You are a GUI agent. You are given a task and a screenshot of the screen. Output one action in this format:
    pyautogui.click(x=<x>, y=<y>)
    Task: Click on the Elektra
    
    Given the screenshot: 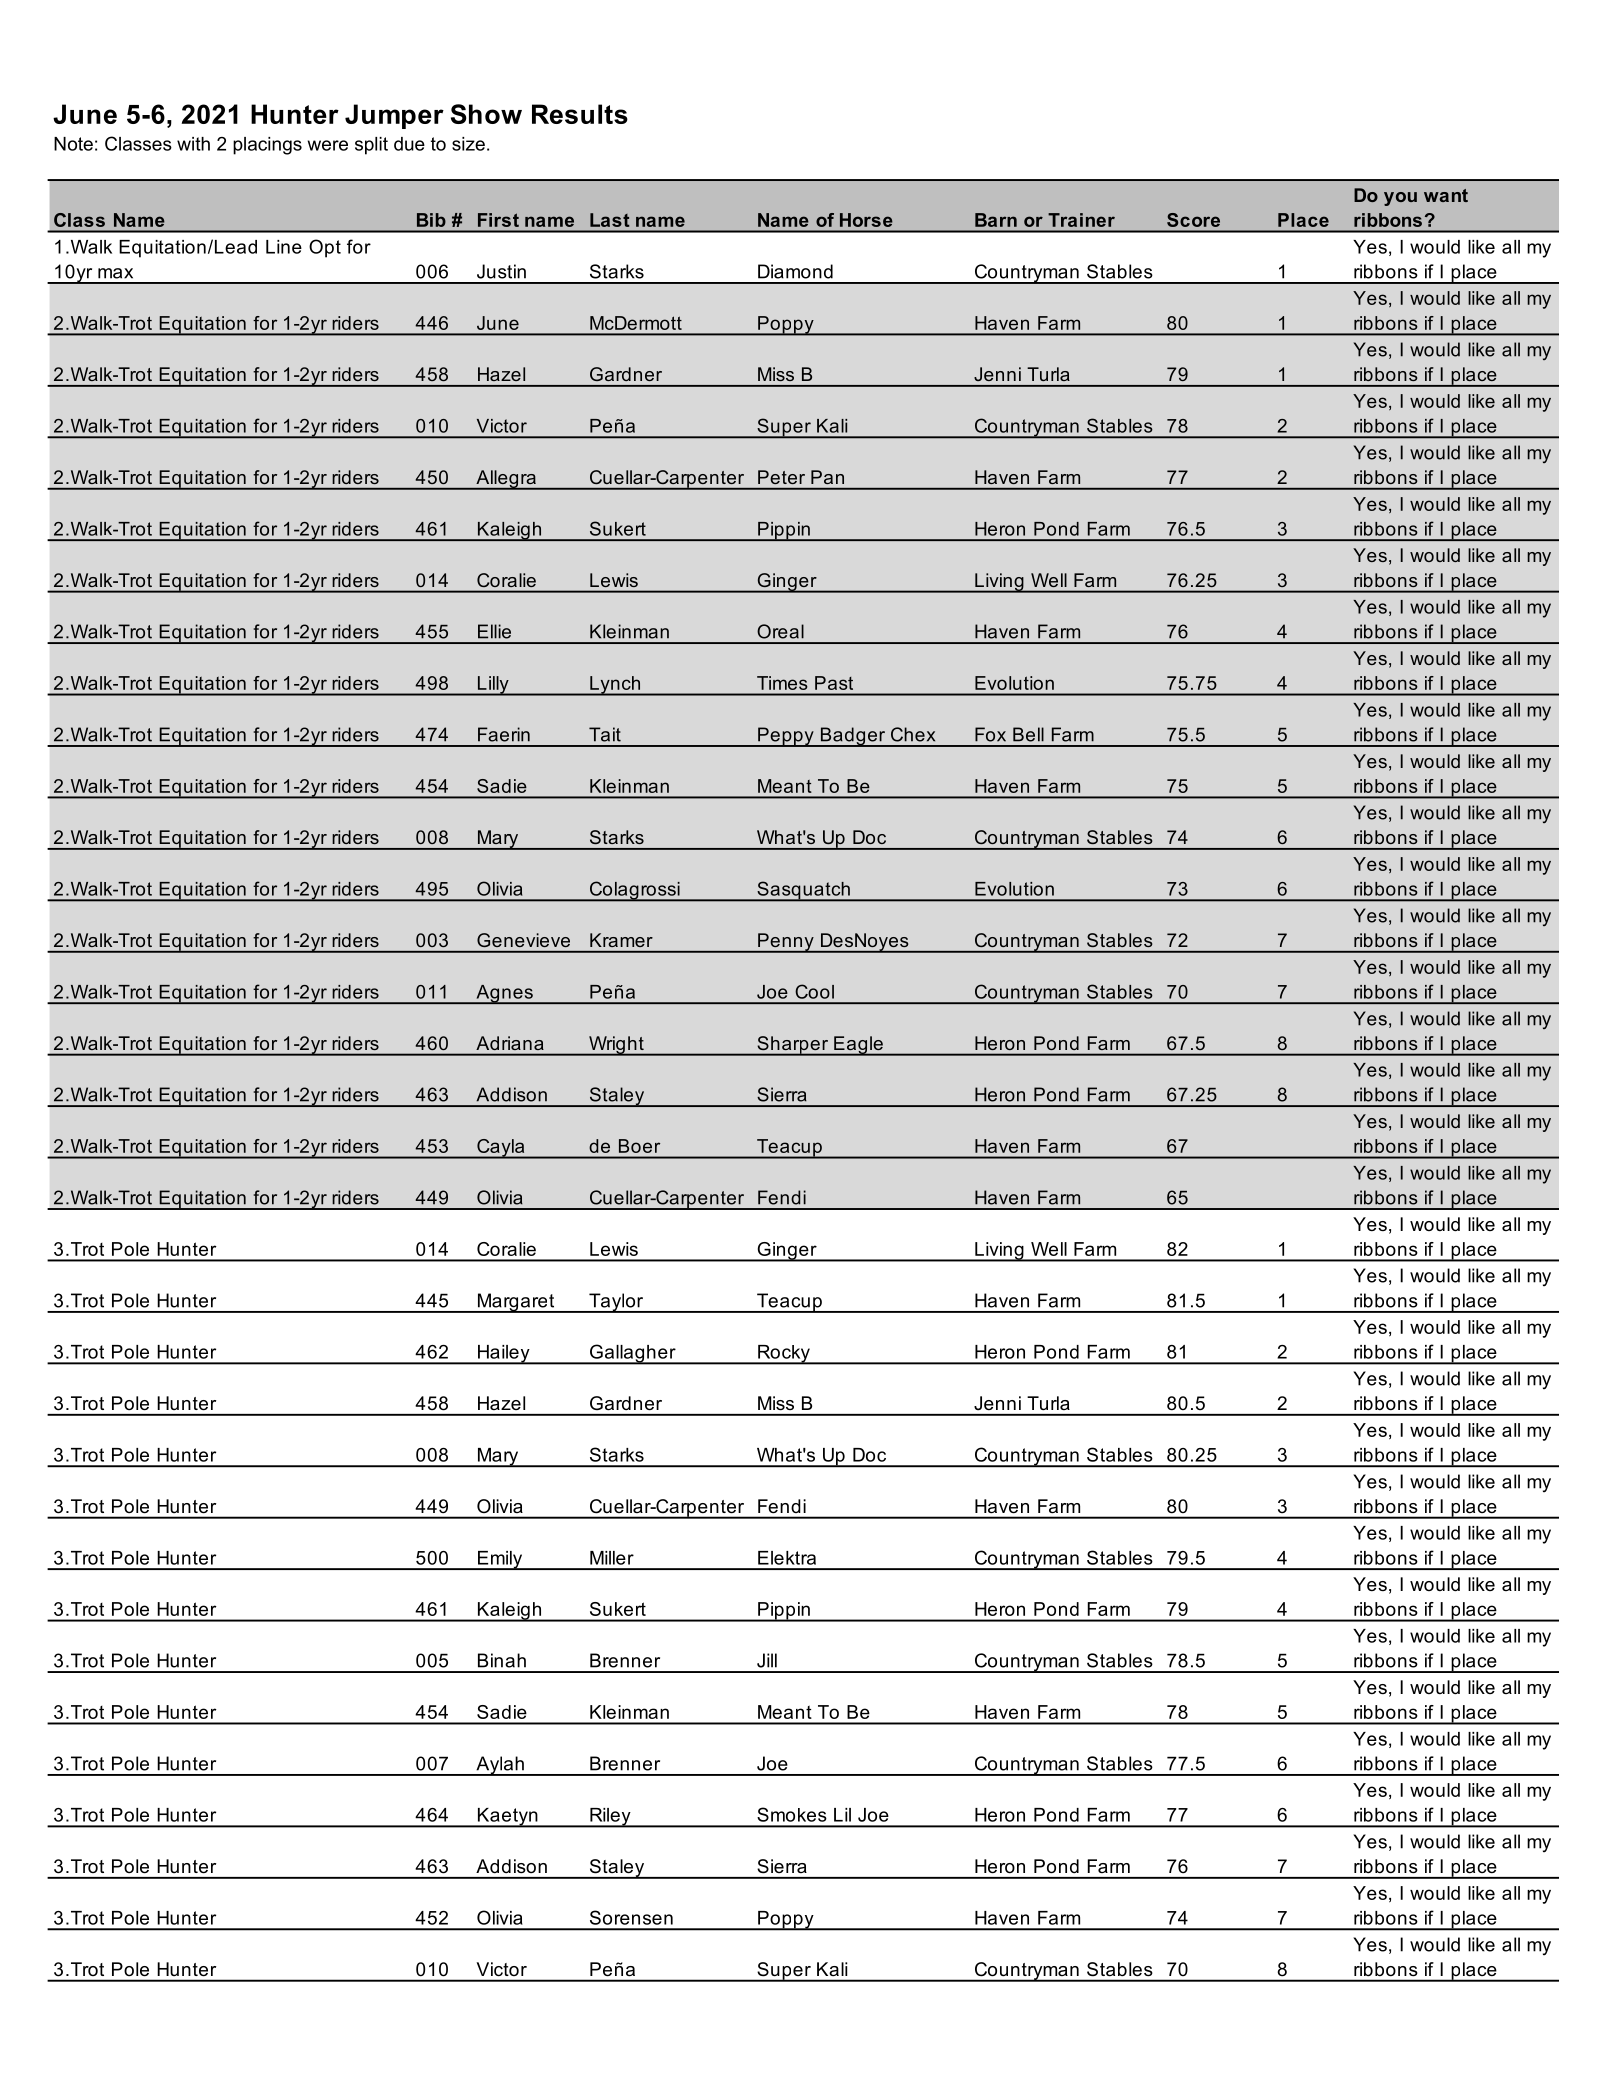 What is the action you would take?
    pyautogui.click(x=787, y=1558)
